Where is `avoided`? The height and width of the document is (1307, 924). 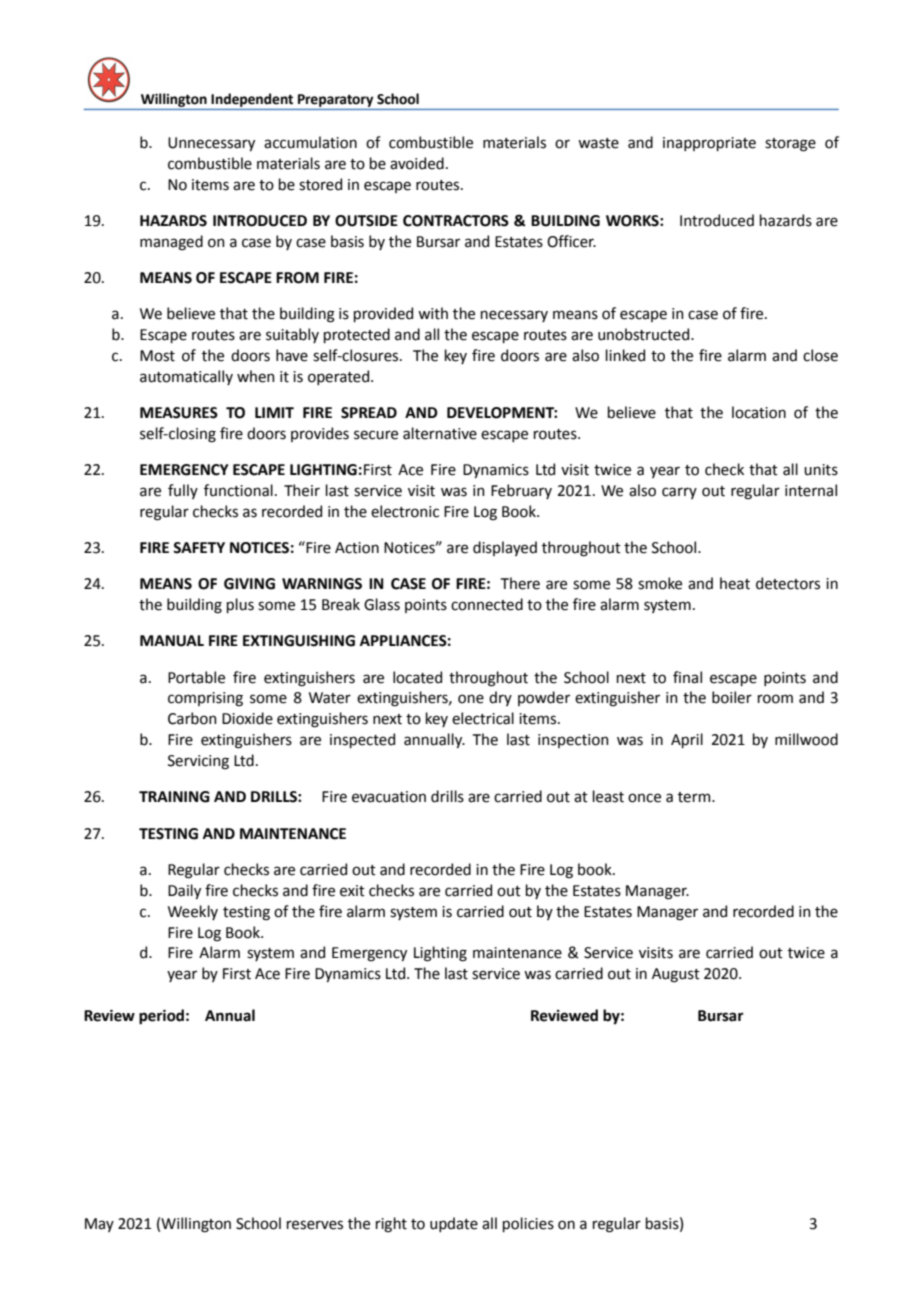
avoided is located at coordinates (417, 163).
